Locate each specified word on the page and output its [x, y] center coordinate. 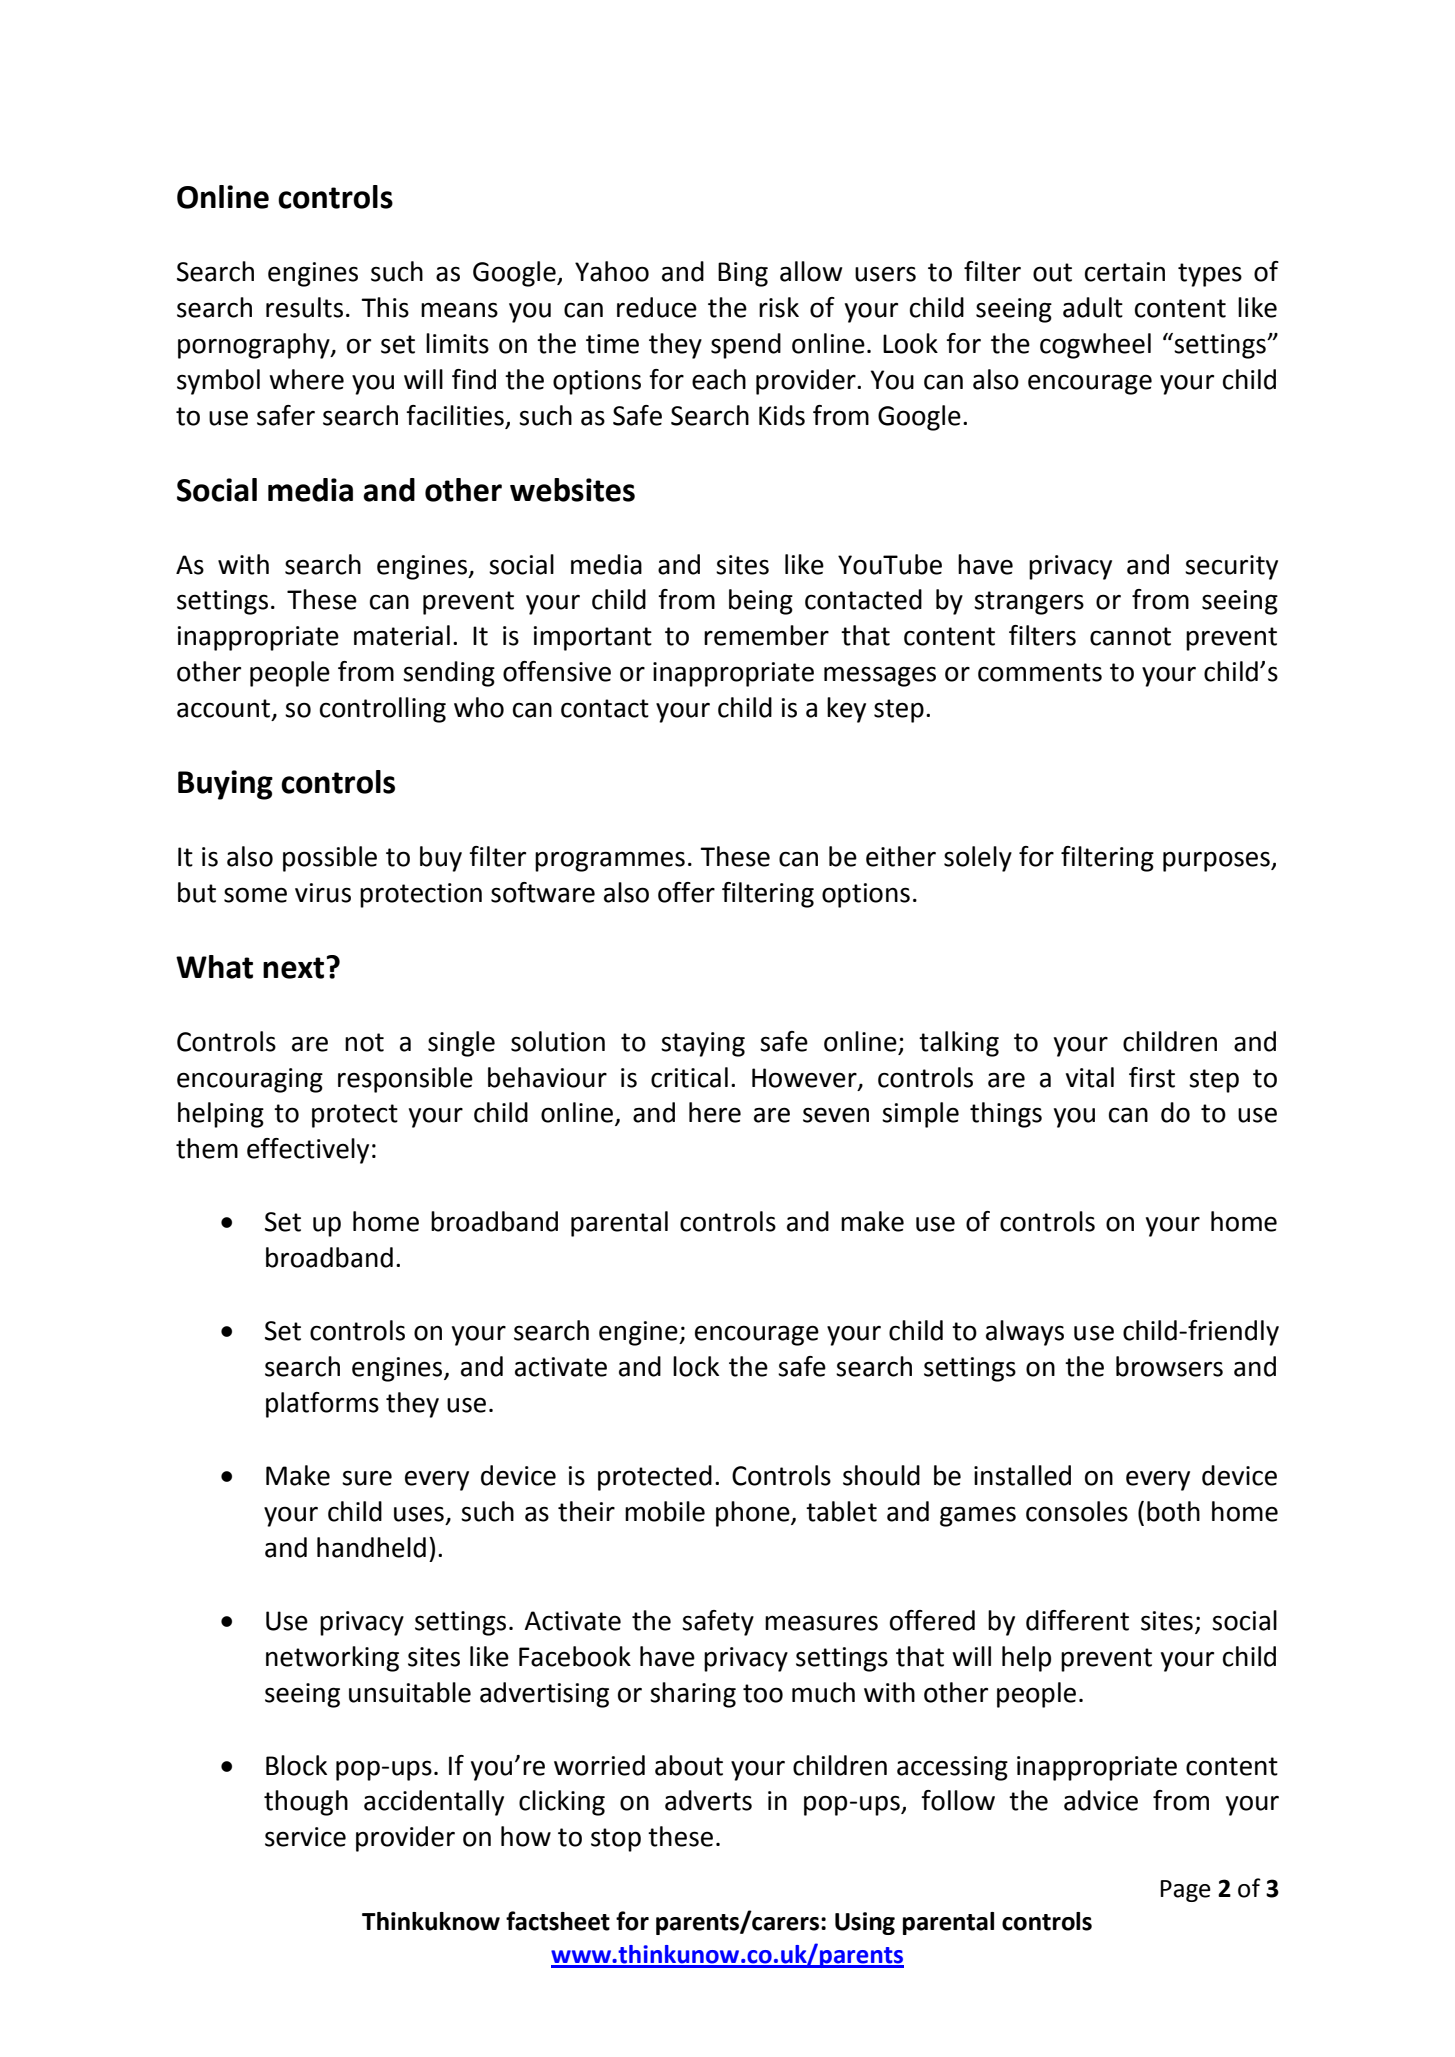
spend [746, 346]
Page [1185, 1891]
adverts [708, 1800]
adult [1093, 307]
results [304, 307]
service [305, 1837]
